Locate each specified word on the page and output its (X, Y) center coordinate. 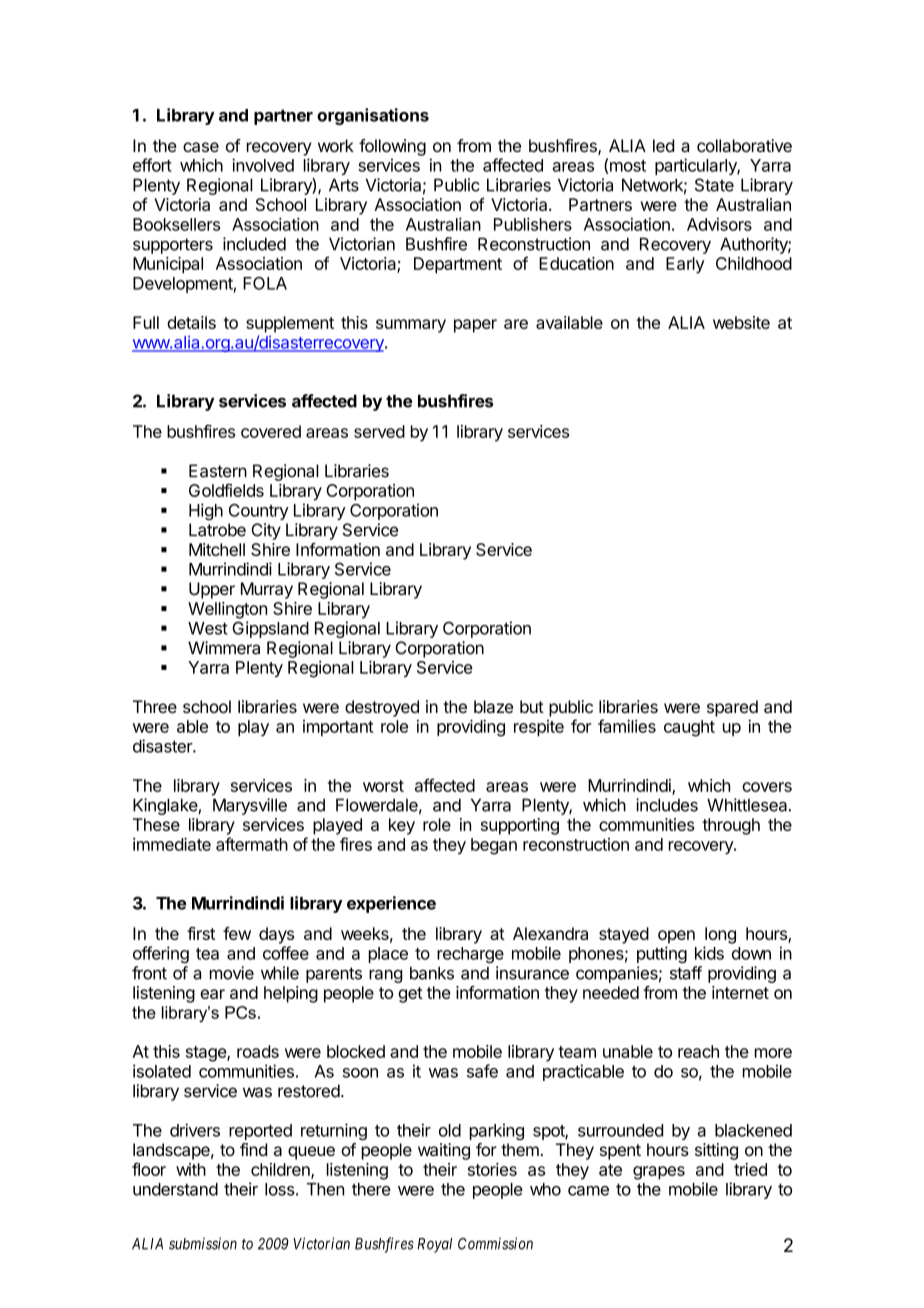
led (663, 145)
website (741, 322)
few (237, 933)
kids (709, 953)
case (201, 147)
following (392, 147)
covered (271, 431)
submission (203, 1243)
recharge (470, 955)
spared (732, 708)
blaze (493, 706)
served (379, 431)
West (208, 628)
